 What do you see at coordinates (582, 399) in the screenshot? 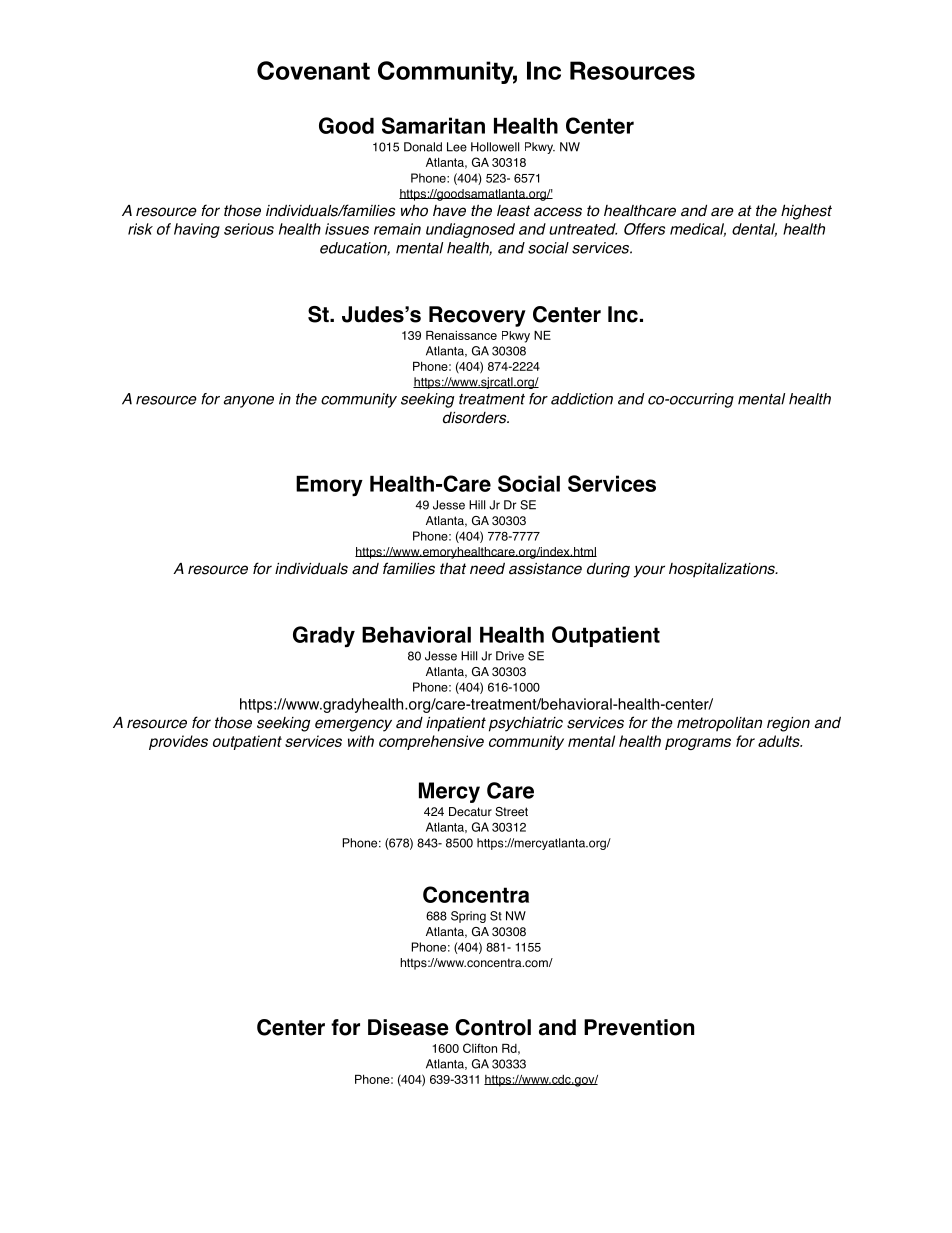
I see `addiction` at bounding box center [582, 399].
